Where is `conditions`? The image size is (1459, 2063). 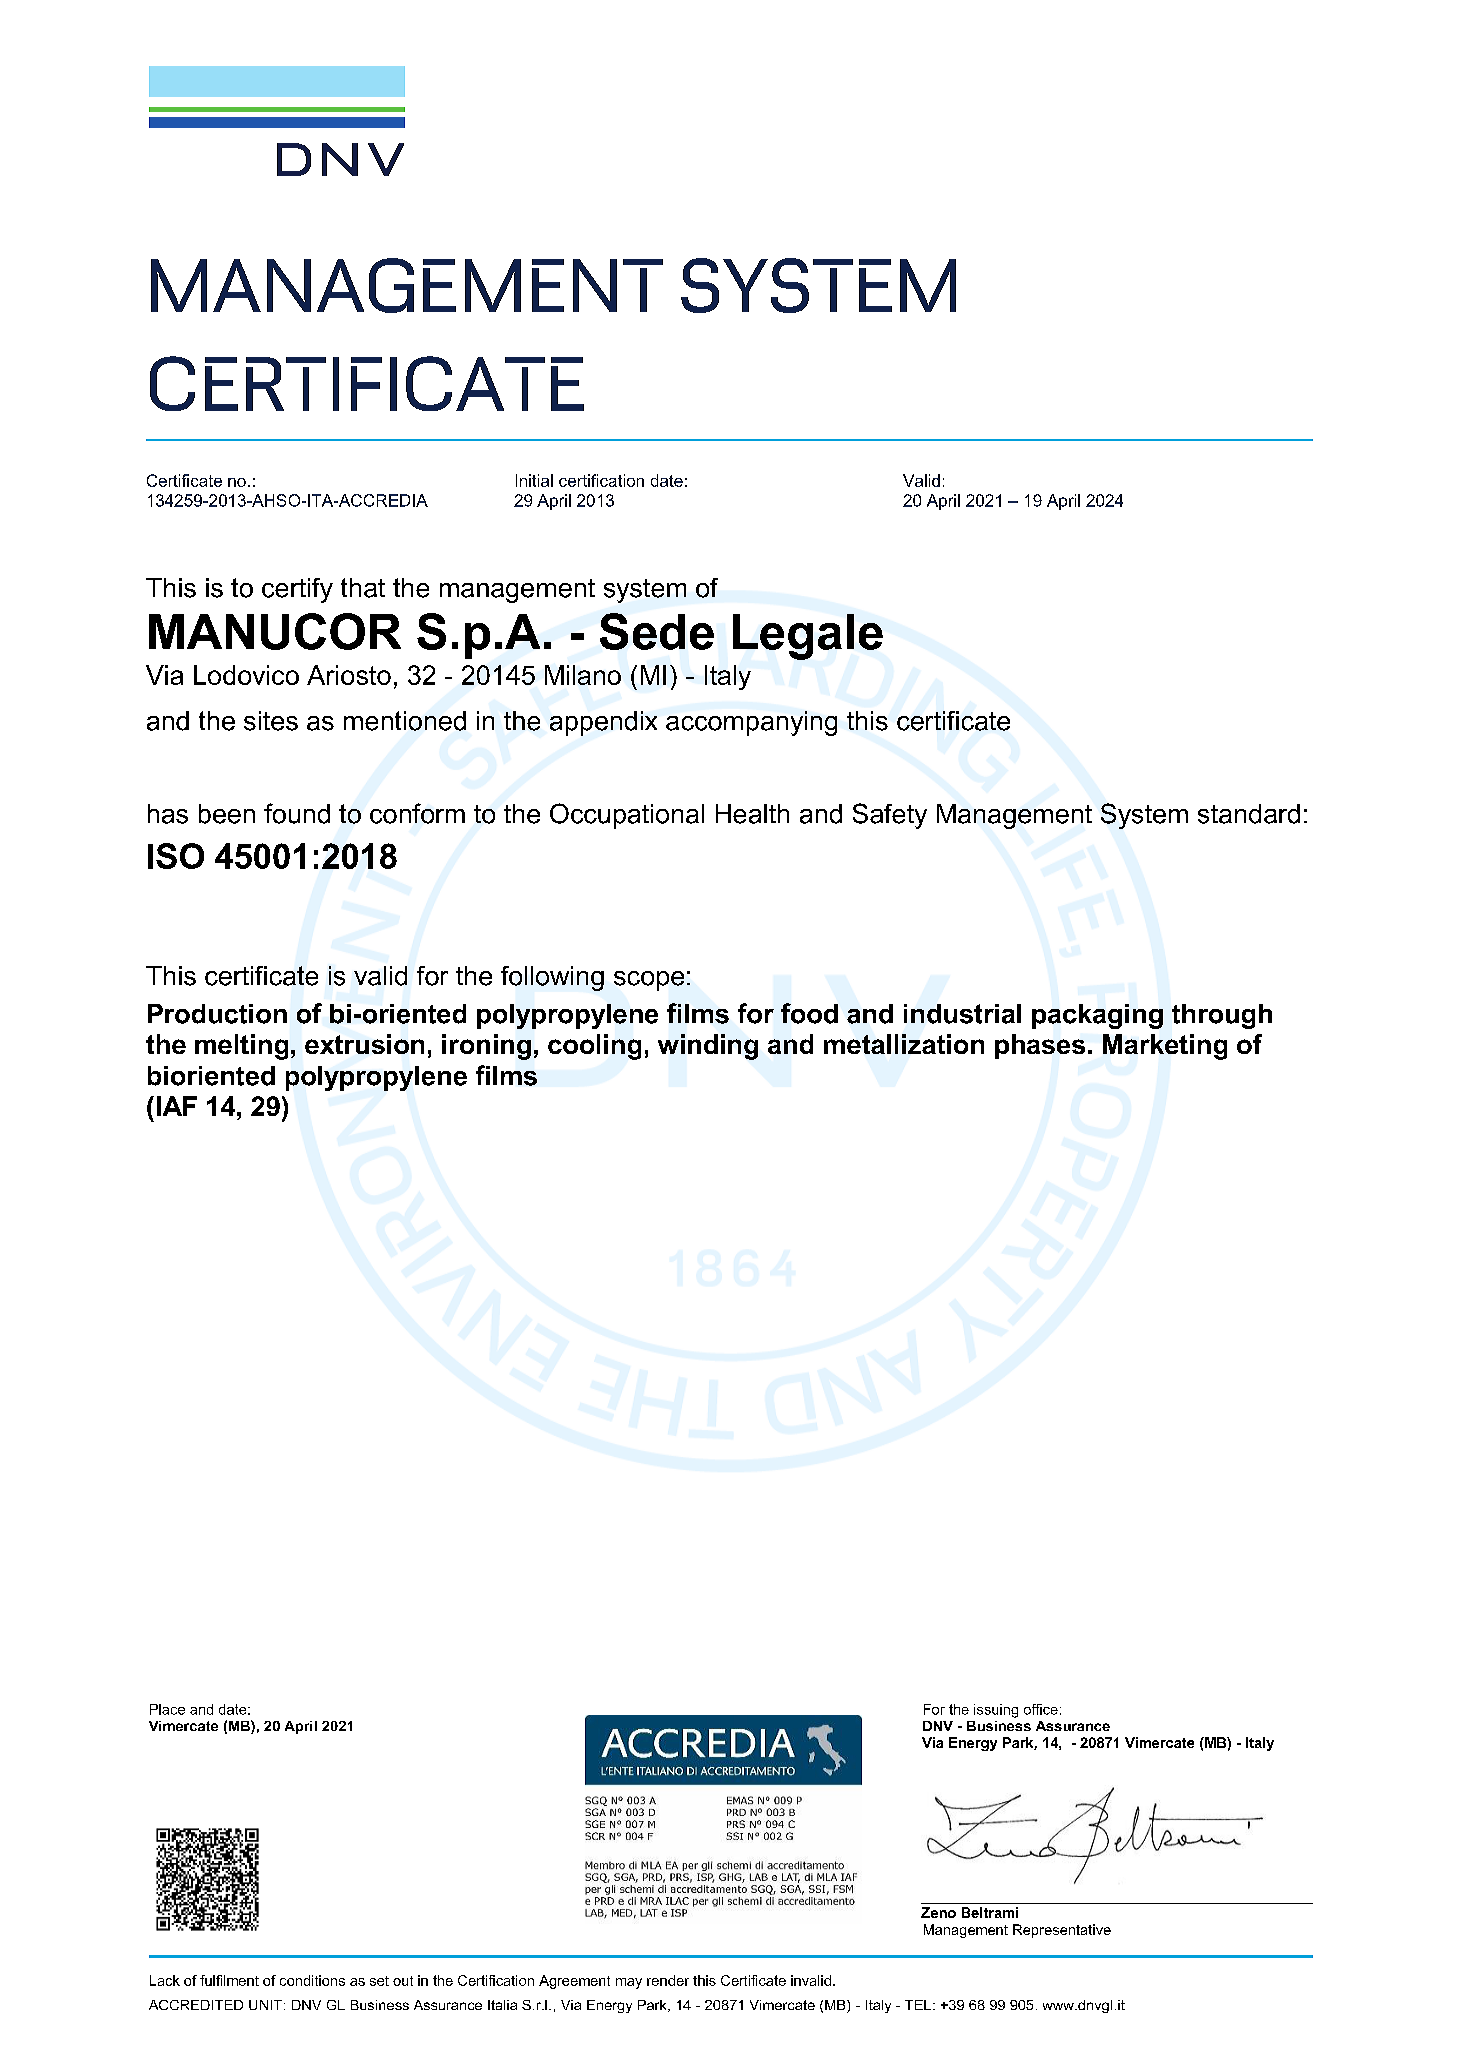
conditions is located at coordinates (312, 1980).
